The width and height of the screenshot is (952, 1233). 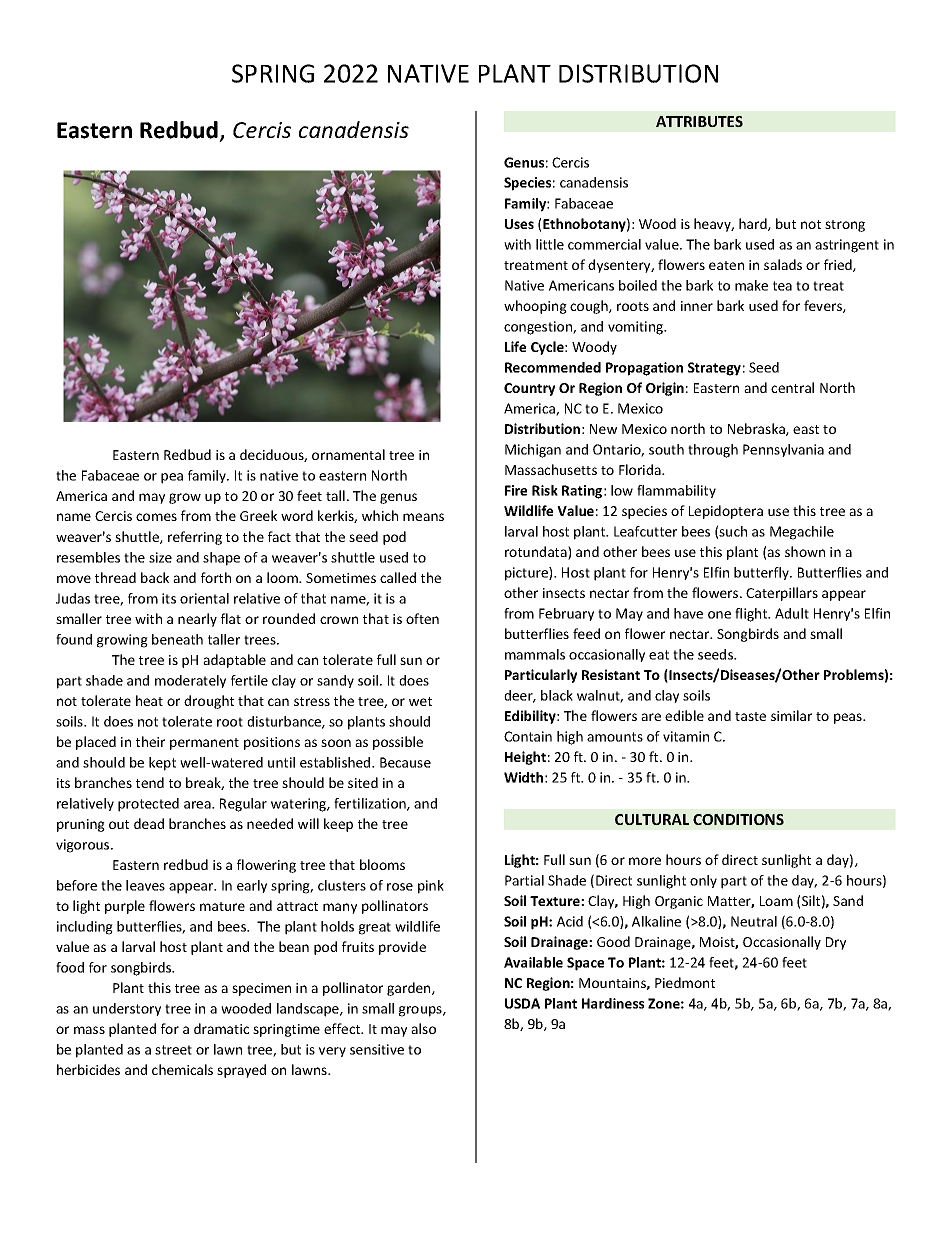 What do you see at coordinates (423, 1028) in the screenshot?
I see `also` at bounding box center [423, 1028].
